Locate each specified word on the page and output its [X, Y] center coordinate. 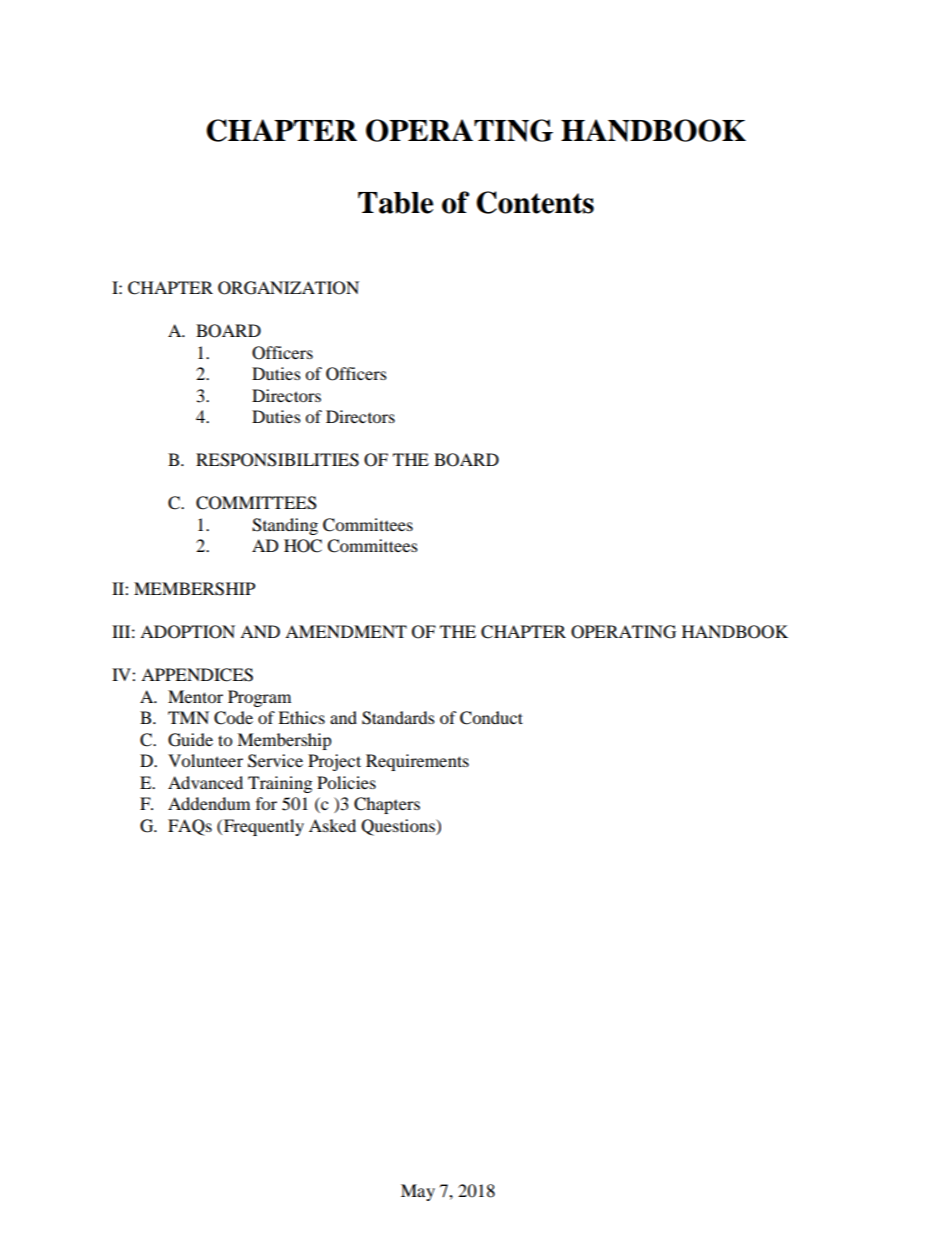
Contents [535, 202]
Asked [332, 825]
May [418, 1192]
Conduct [491, 718]
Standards [398, 718]
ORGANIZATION [288, 288]
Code [233, 718]
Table [395, 203]
